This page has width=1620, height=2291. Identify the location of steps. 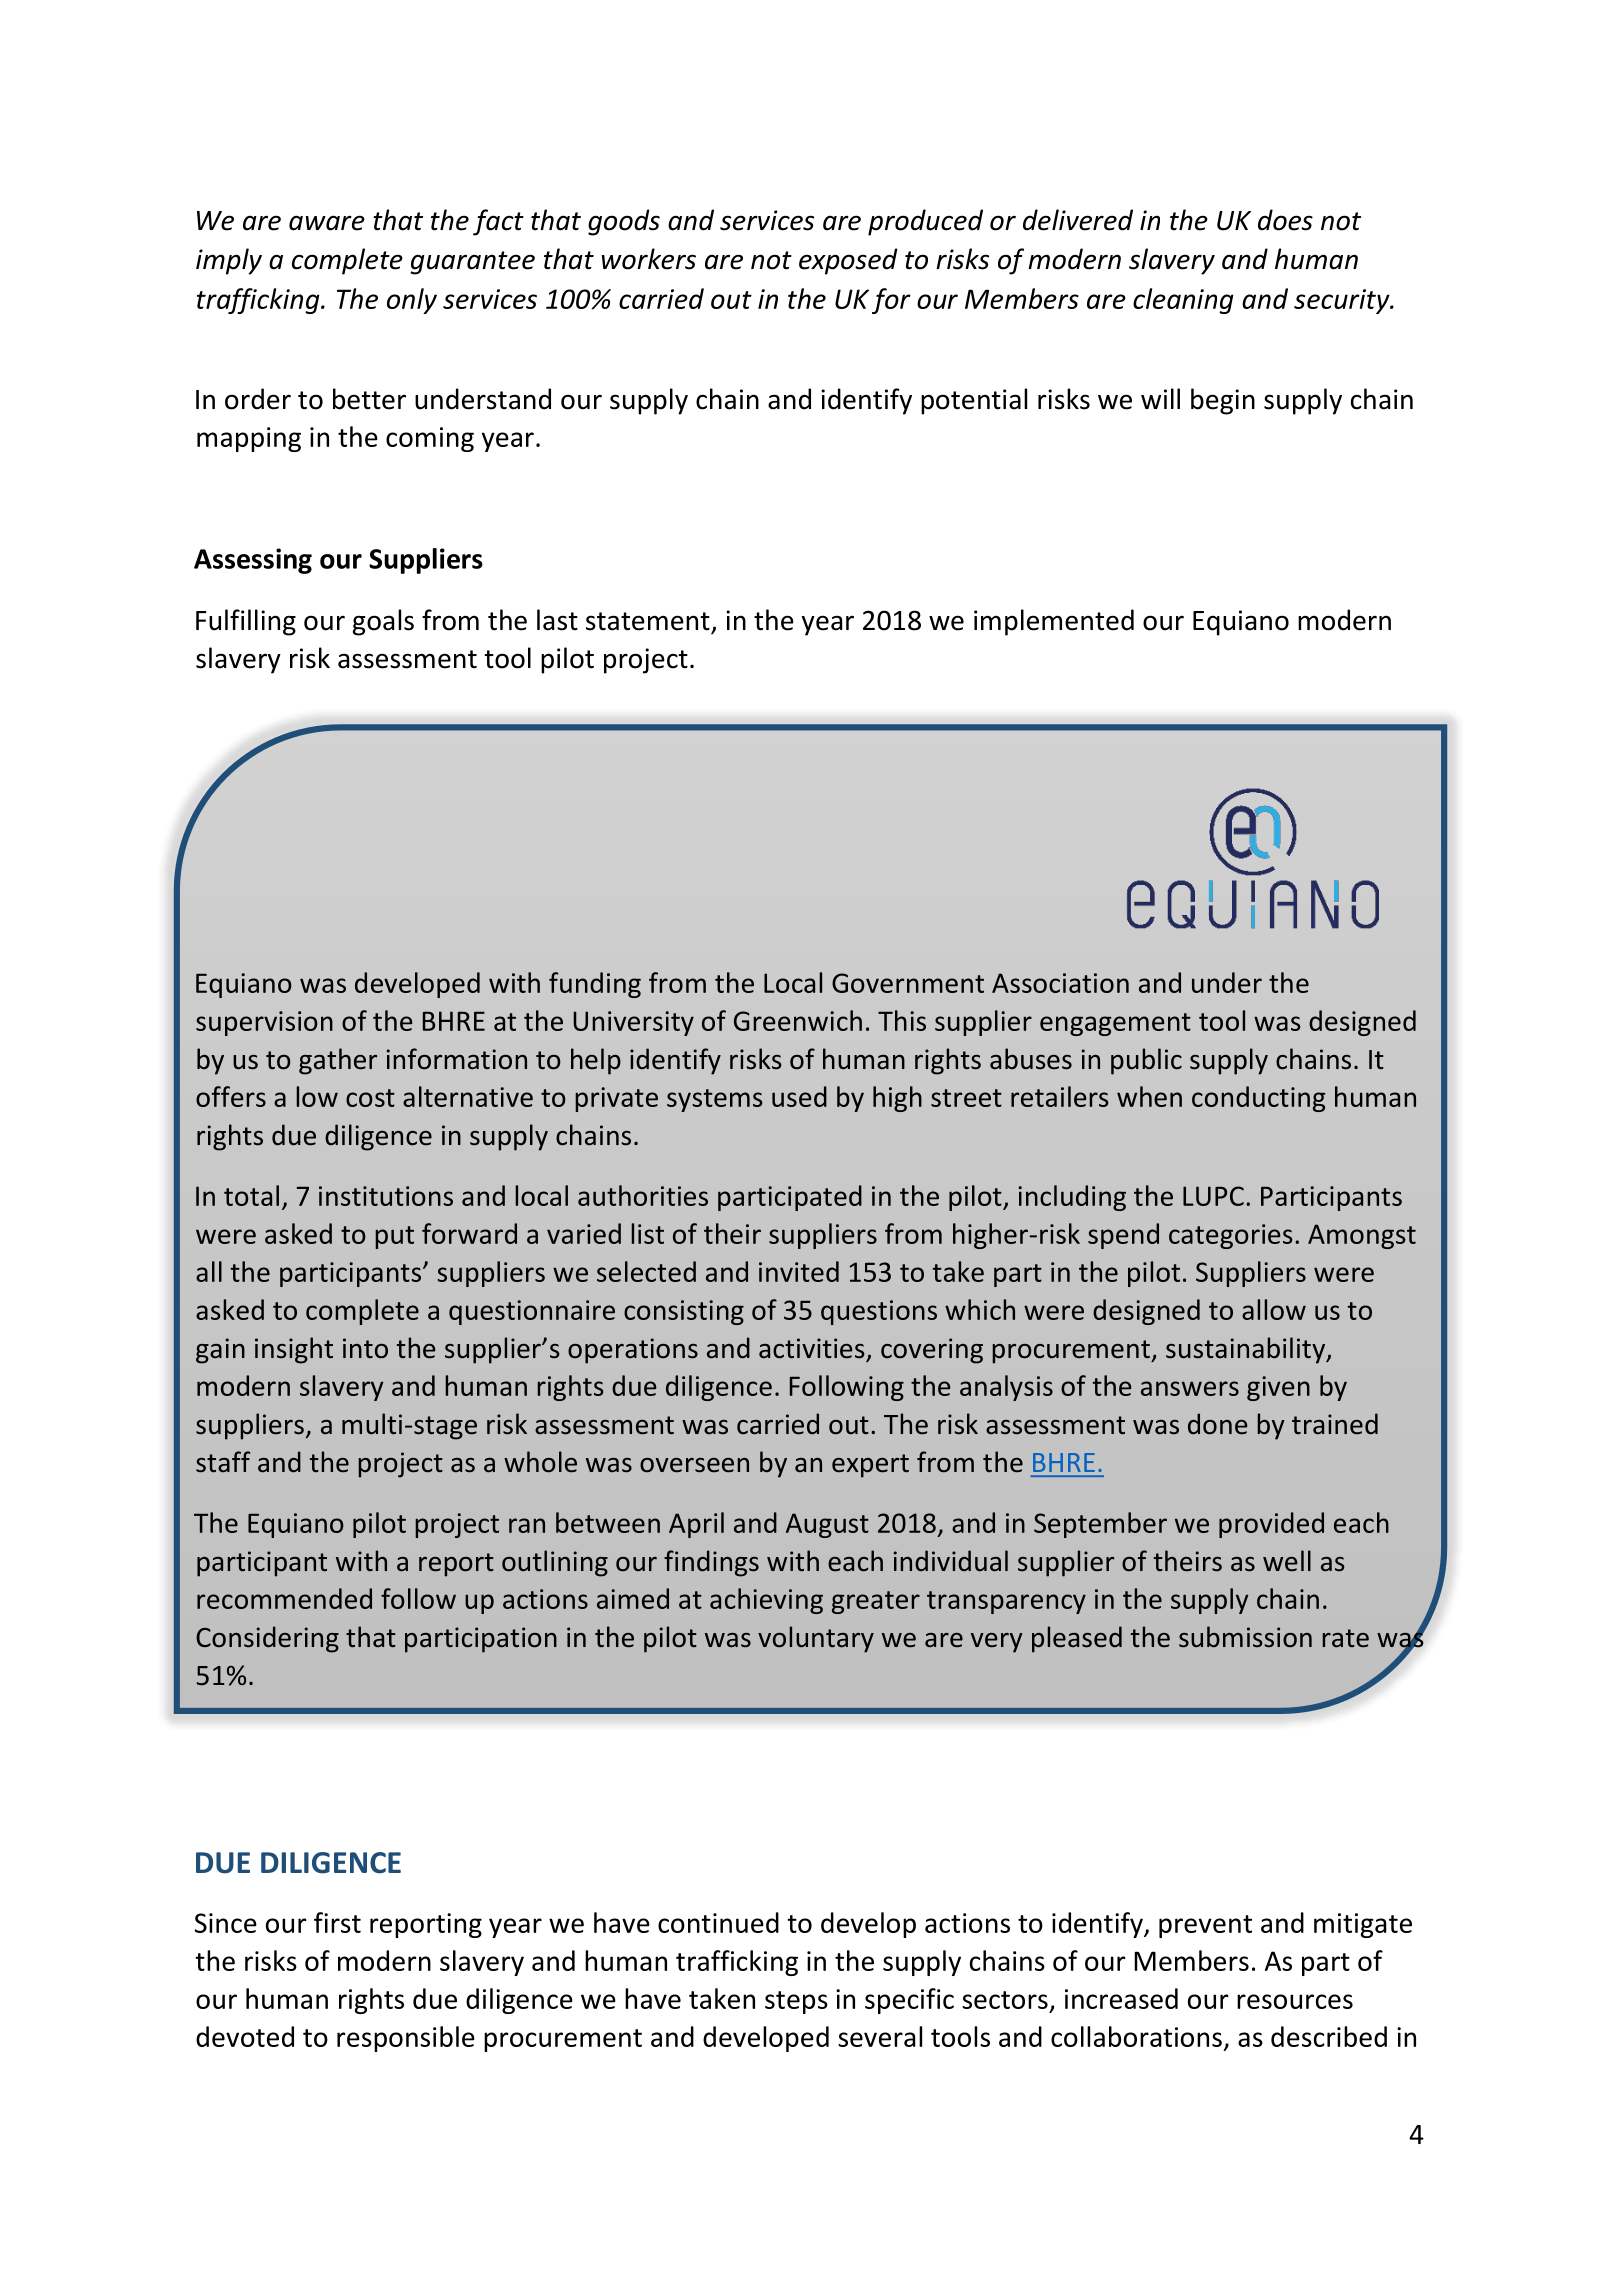
(796, 2002).
